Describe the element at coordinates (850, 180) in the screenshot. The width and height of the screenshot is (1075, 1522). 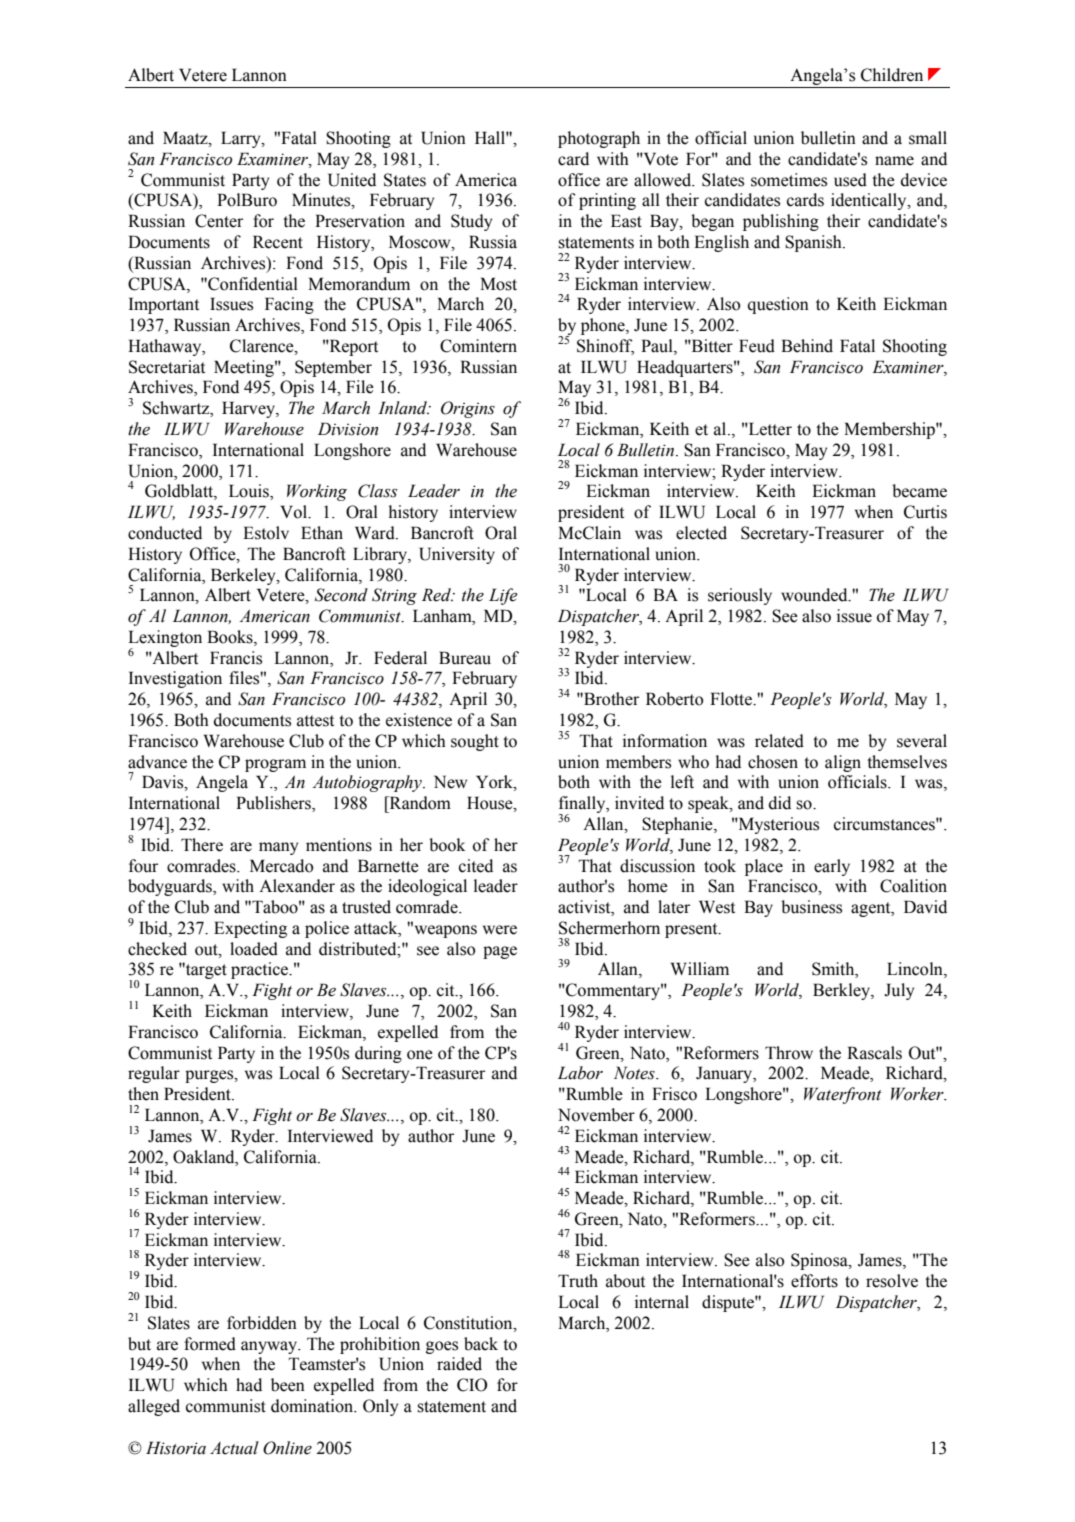
I see `used` at that location.
